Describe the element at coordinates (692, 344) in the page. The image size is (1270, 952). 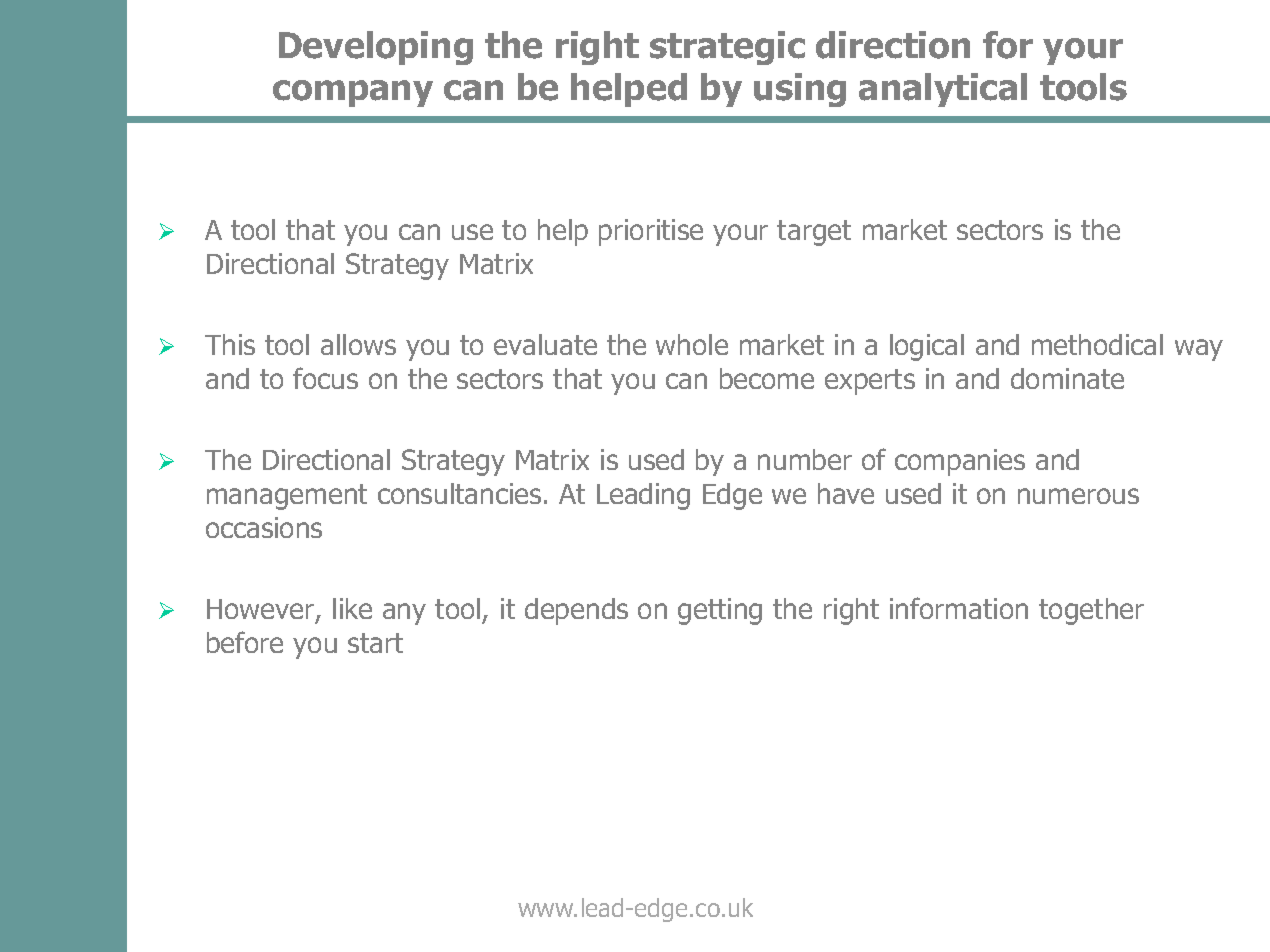
I see `whole` at that location.
